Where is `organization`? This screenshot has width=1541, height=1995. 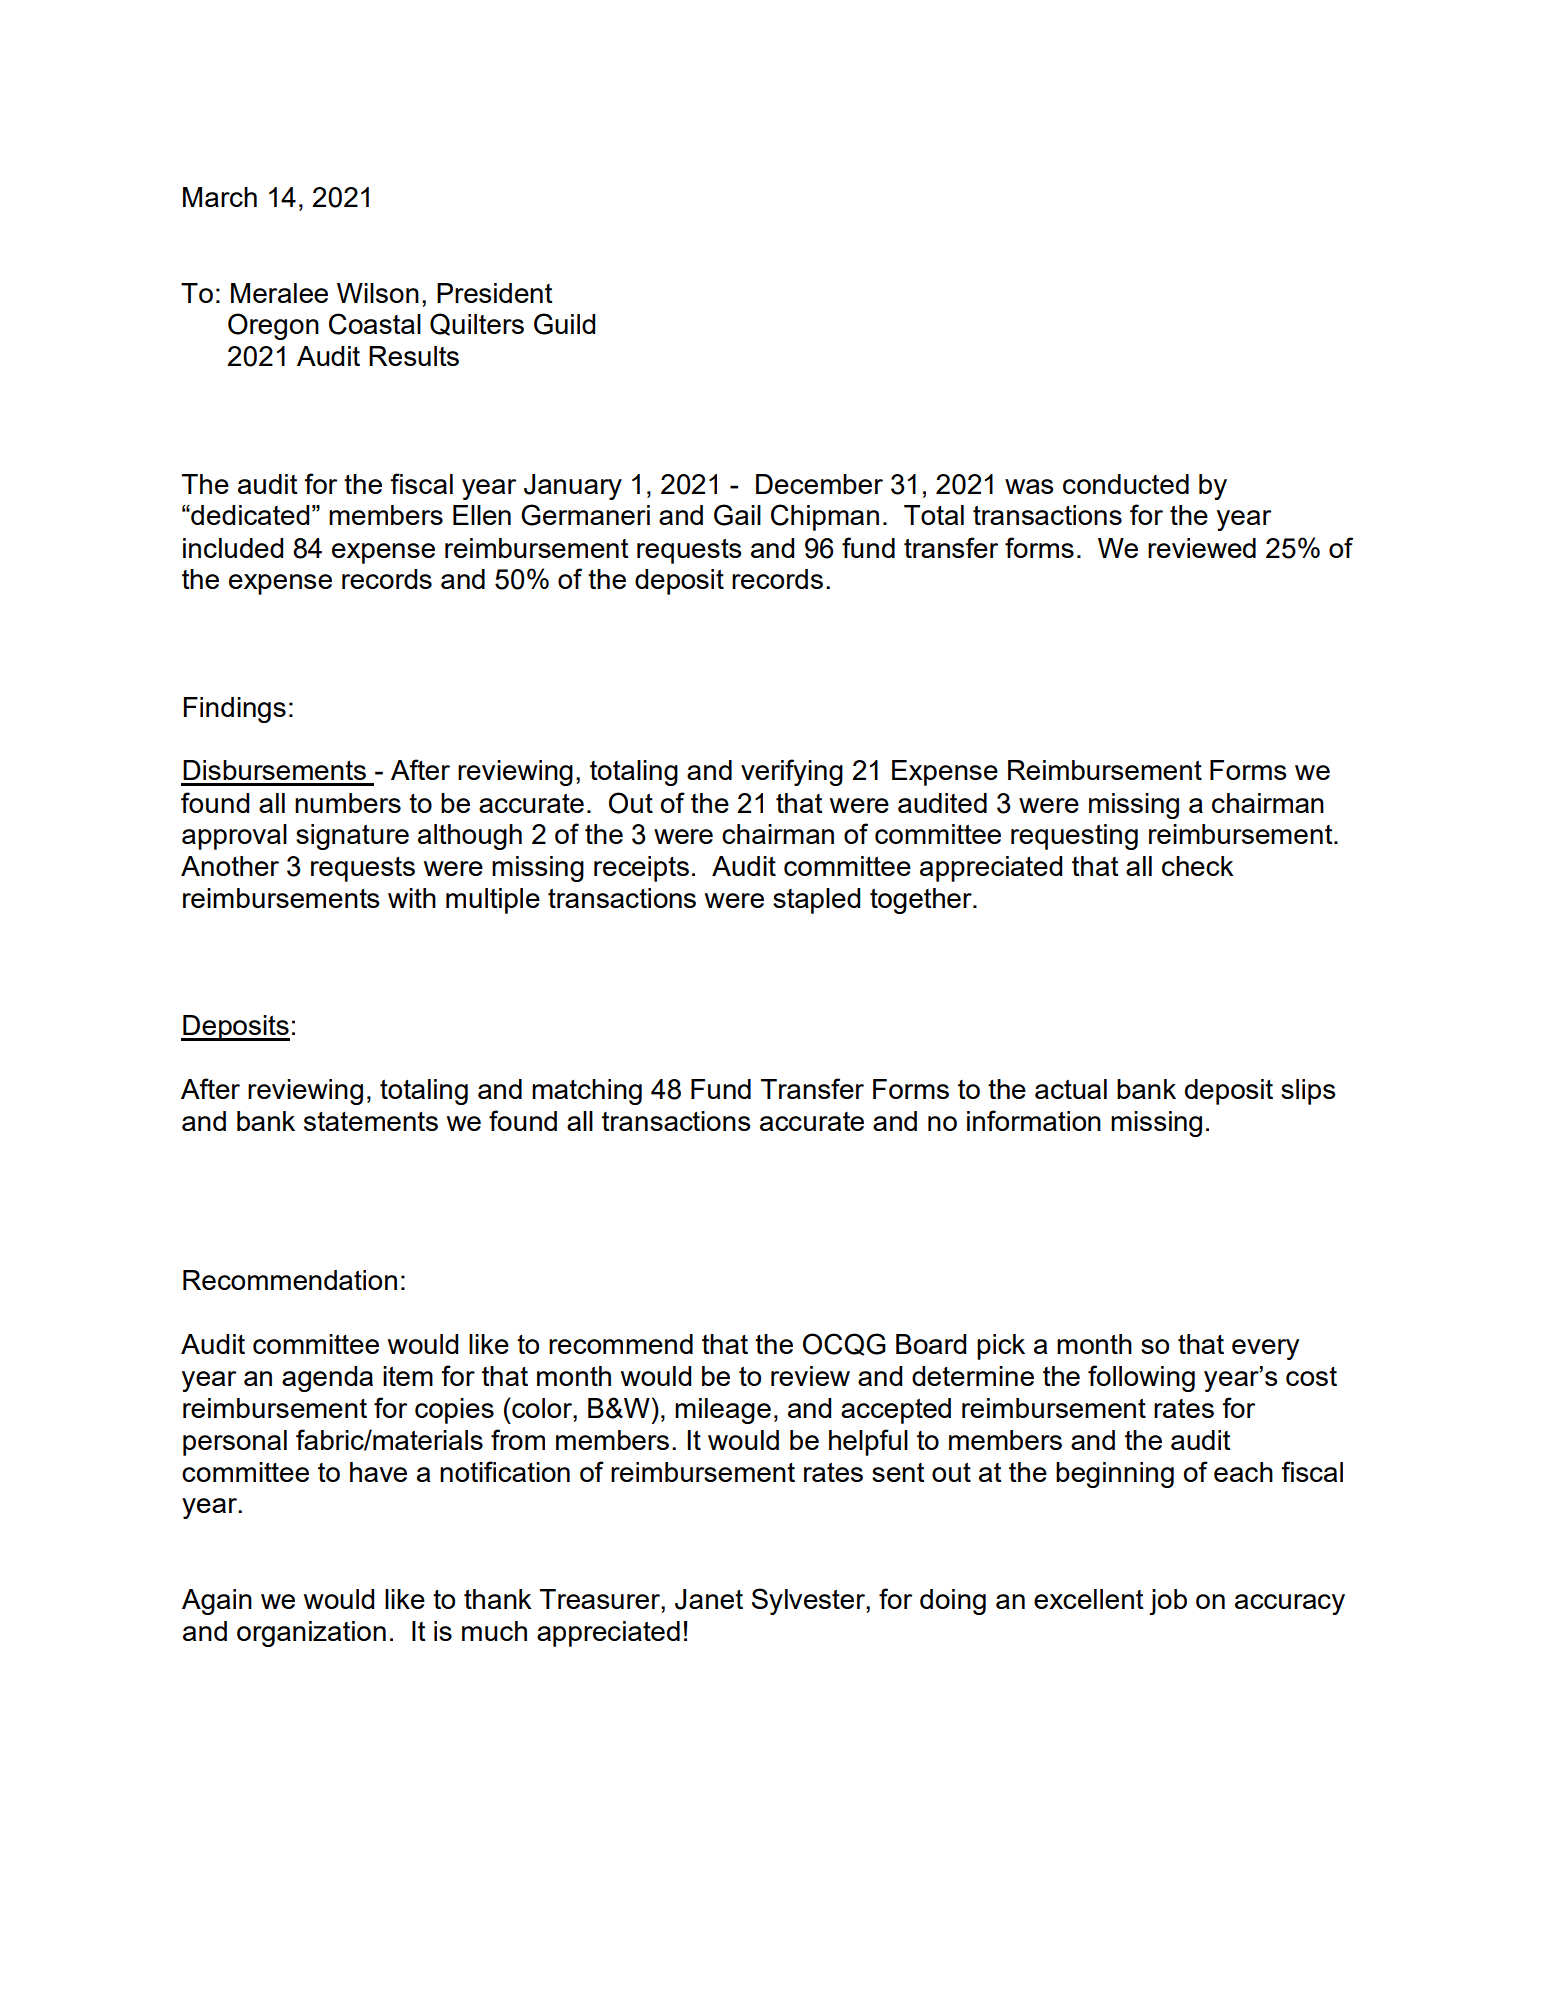
organization is located at coordinates (311, 1634).
